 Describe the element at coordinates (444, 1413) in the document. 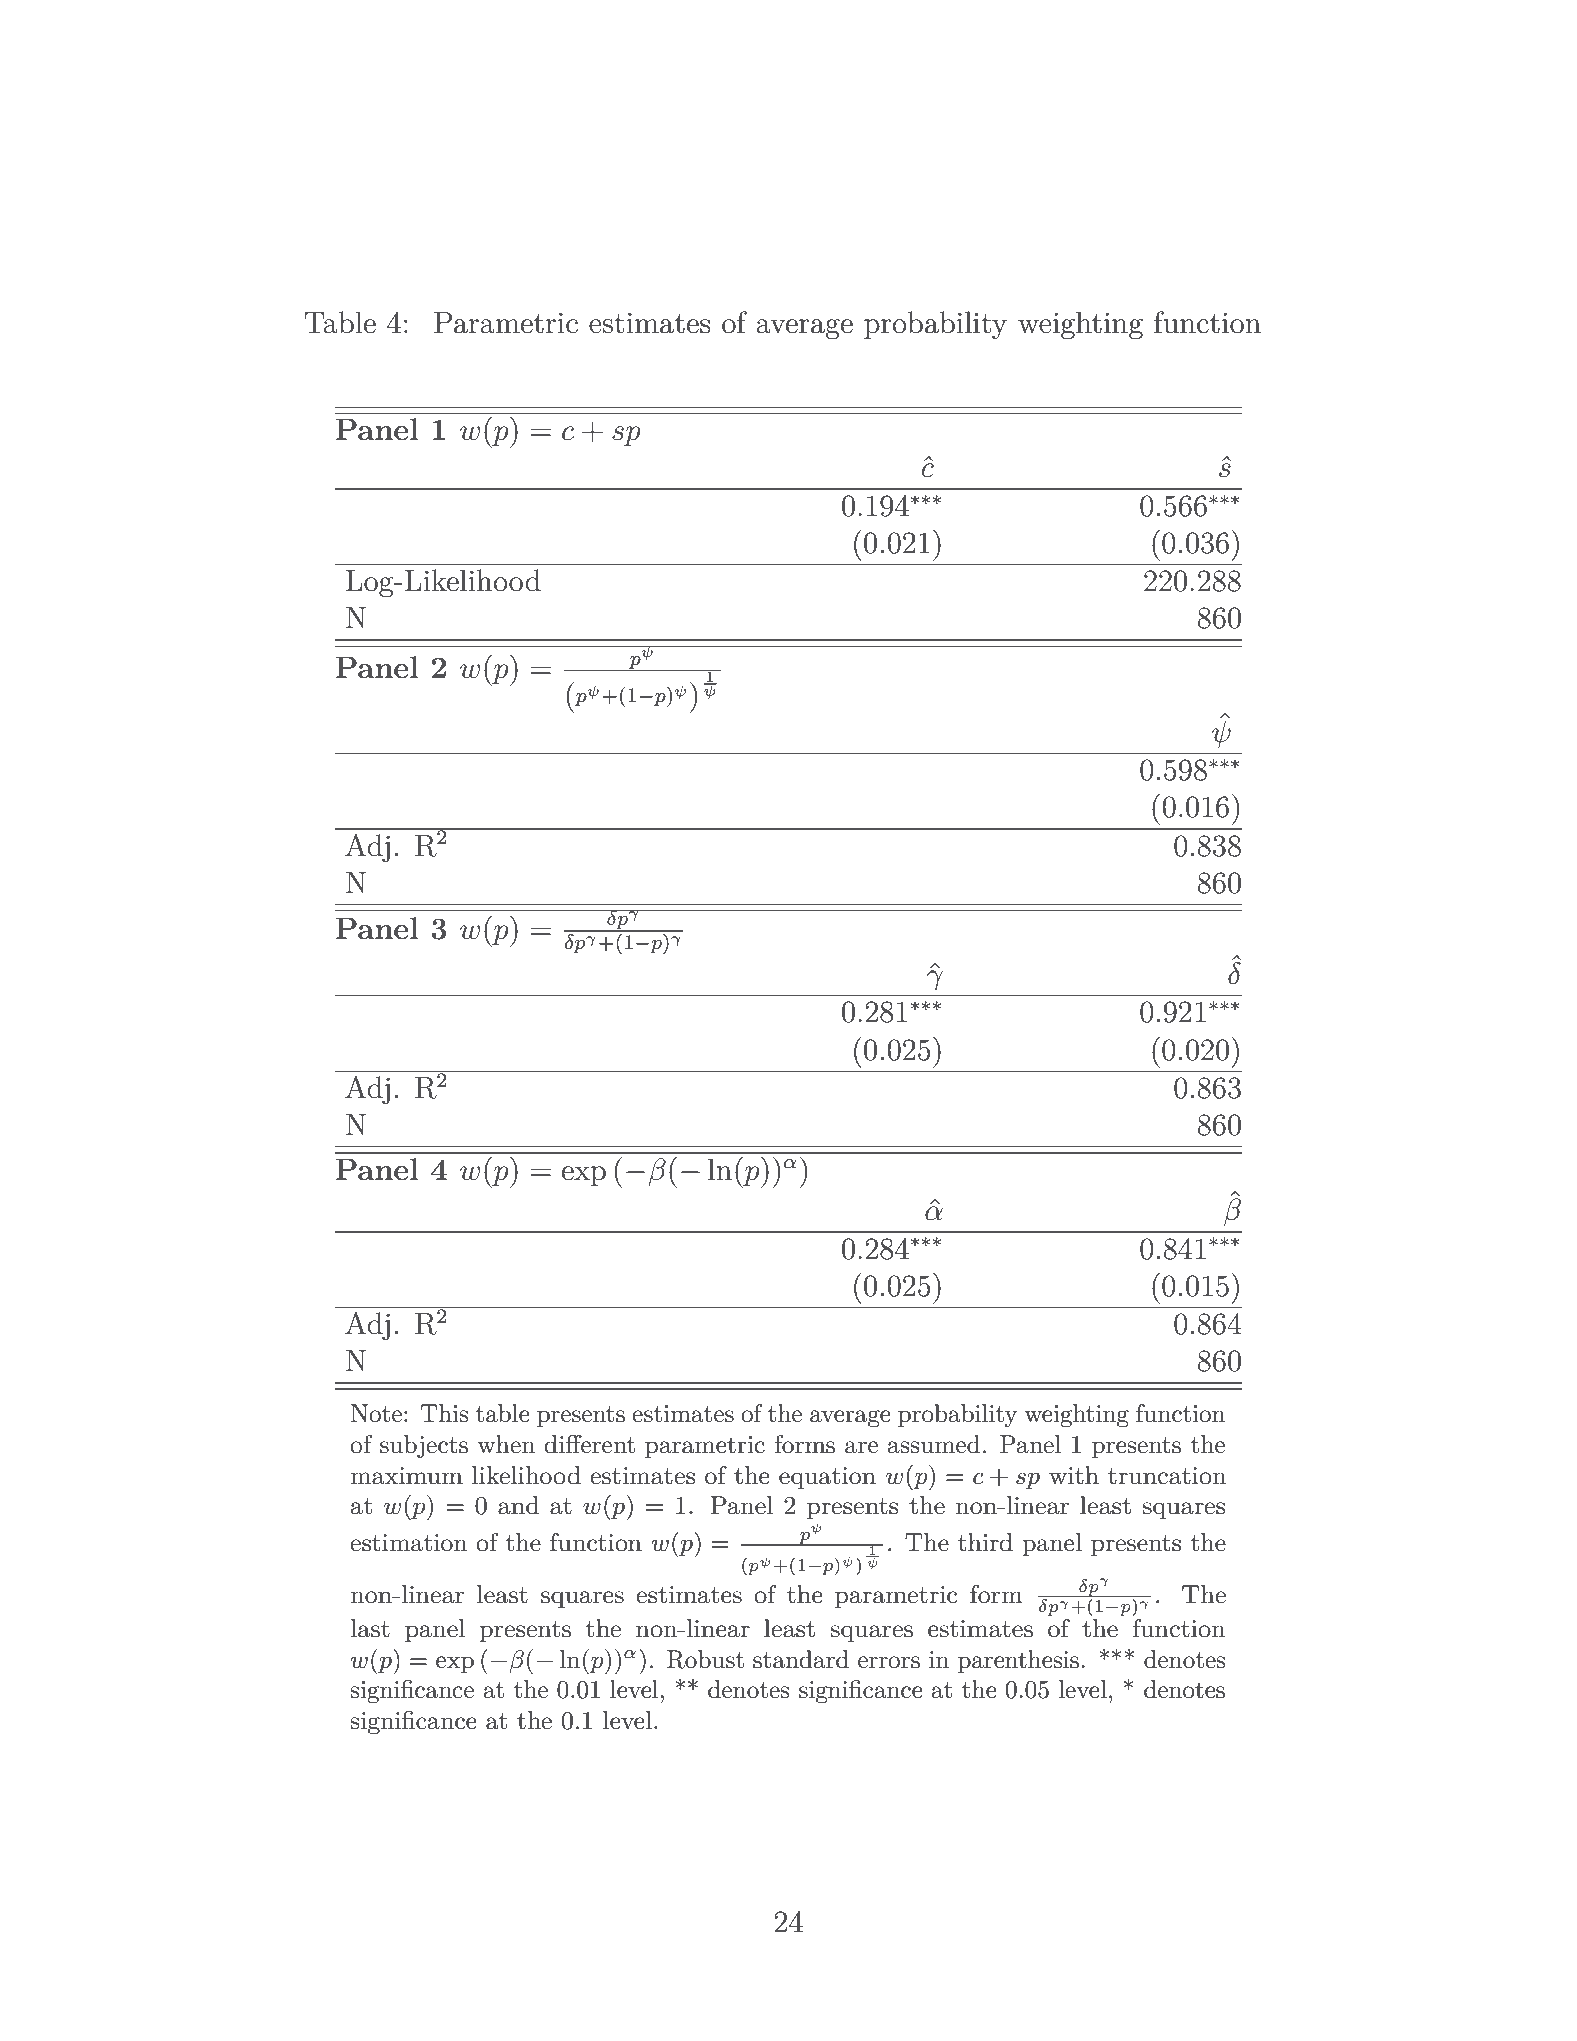

I see `This` at that location.
